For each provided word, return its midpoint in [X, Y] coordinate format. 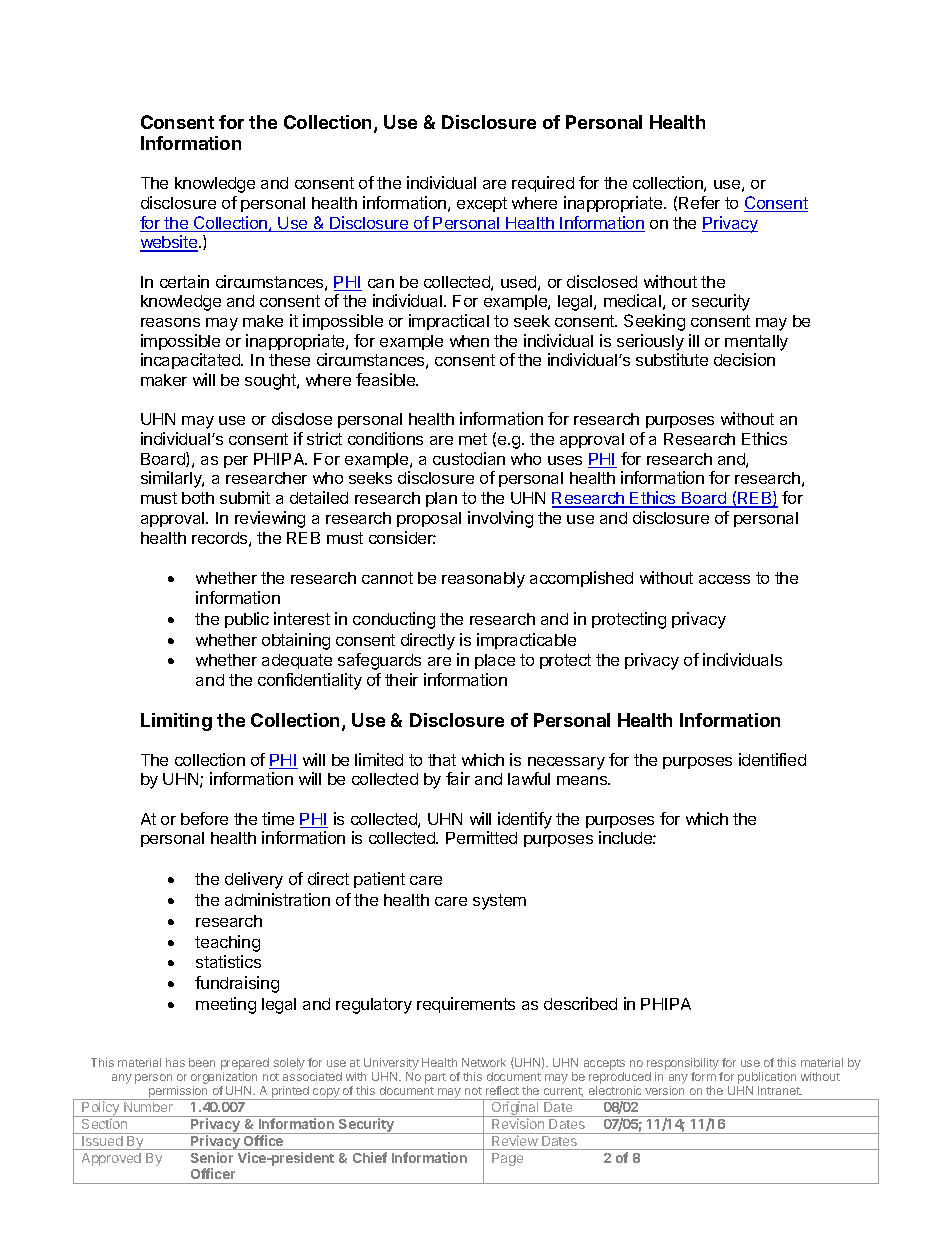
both [198, 498]
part [435, 1078]
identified [772, 759]
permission [178, 1093]
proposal [429, 519]
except [482, 204]
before [204, 818]
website [170, 243]
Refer [699, 202]
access [724, 579]
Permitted [481, 837]
